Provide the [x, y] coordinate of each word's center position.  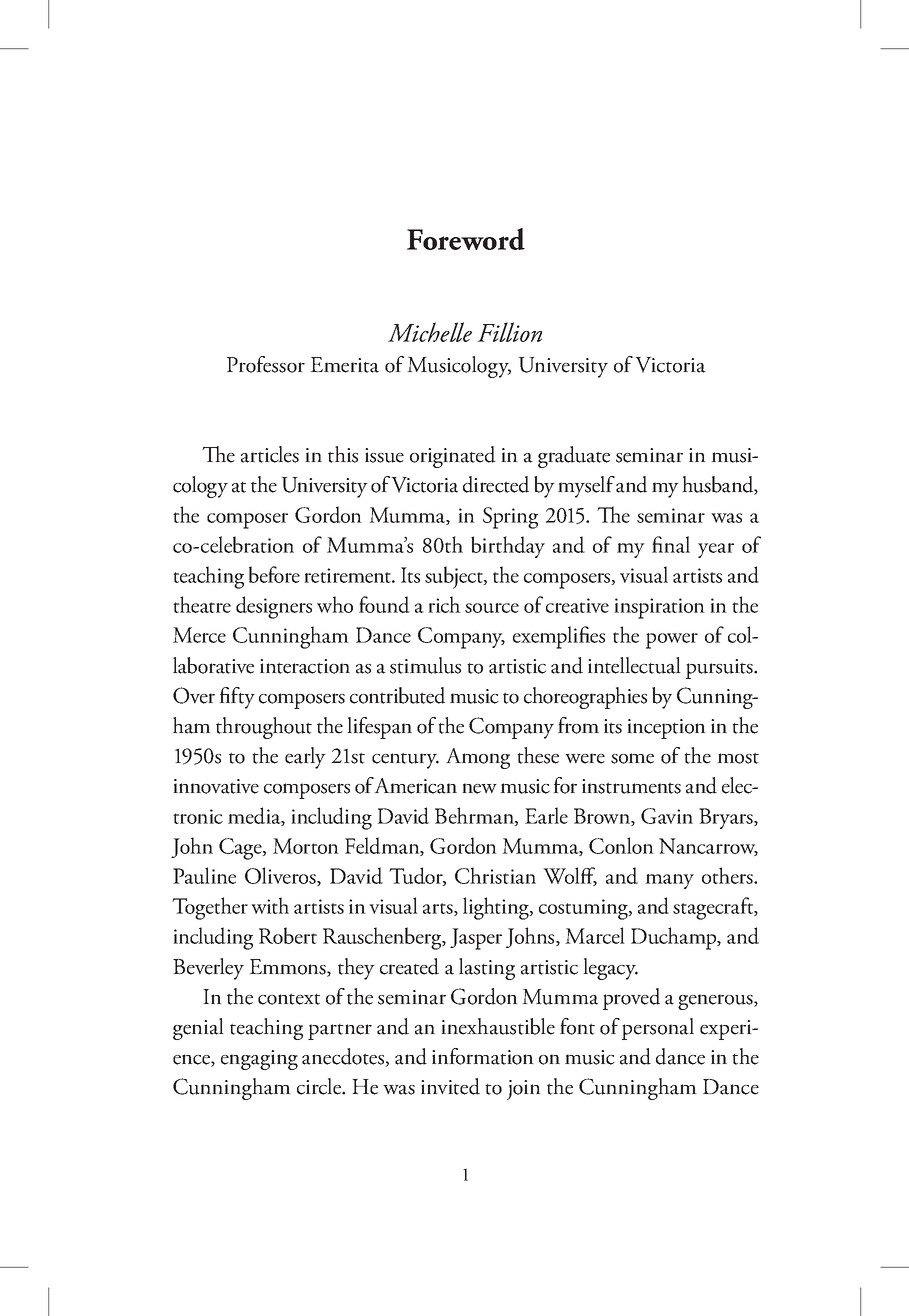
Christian [495, 875]
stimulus [425, 665]
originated [453, 457]
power [672, 641]
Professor [266, 364]
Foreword [466, 239]
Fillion [509, 332]
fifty [237, 698]
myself [586, 487]
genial [198, 1029]
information [483, 1056]
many [669, 881]
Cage [241, 849]
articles [270, 454]
